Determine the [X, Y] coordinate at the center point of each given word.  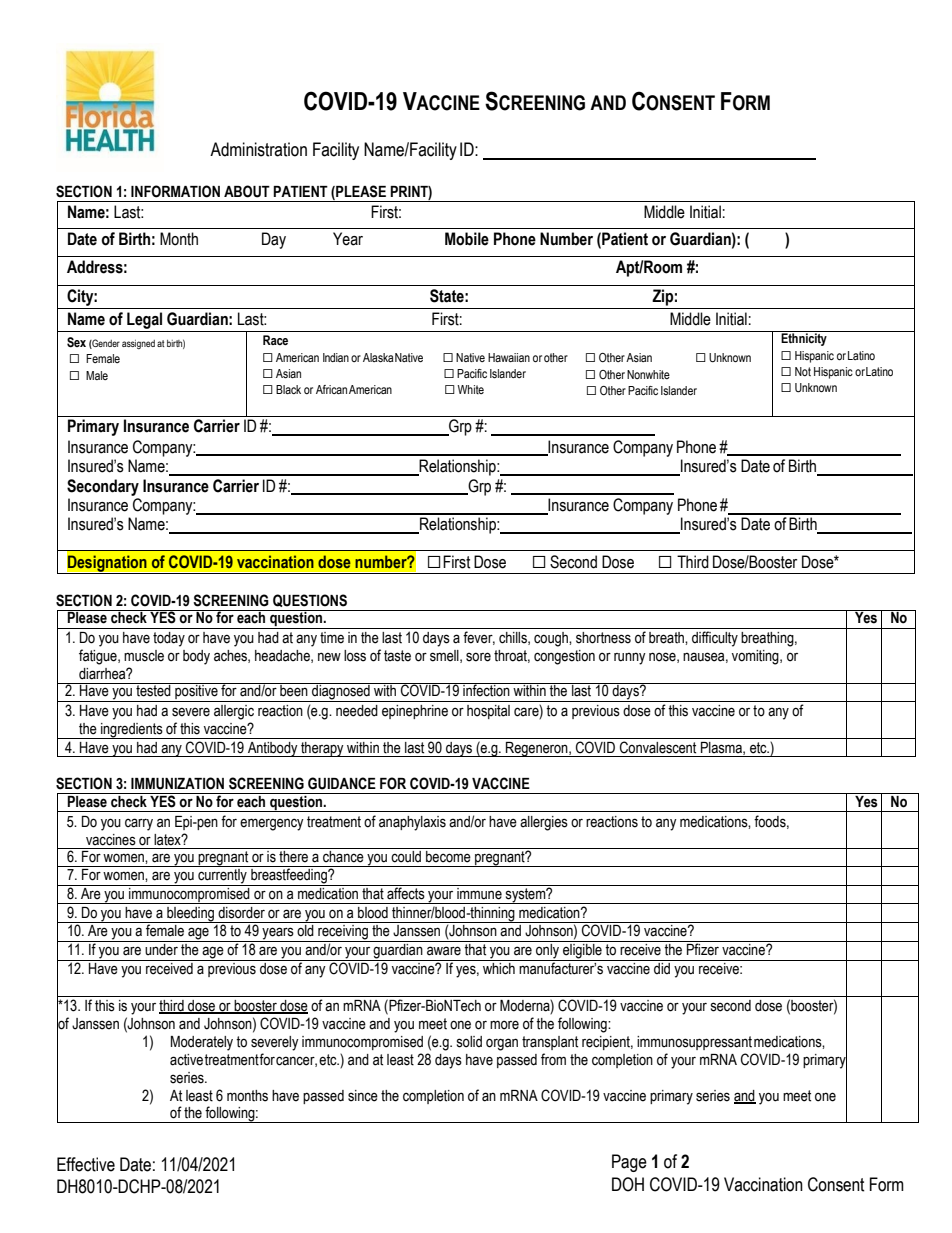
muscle [144, 656]
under [161, 948]
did [662, 968]
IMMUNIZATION [177, 783]
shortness [603, 638]
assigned [138, 344]
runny [630, 659]
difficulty [715, 639]
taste [397, 656]
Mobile [467, 239]
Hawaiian [509, 357]
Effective [86, 1164]
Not [803, 371]
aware [444, 951]
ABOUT [247, 191]
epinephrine [415, 712]
